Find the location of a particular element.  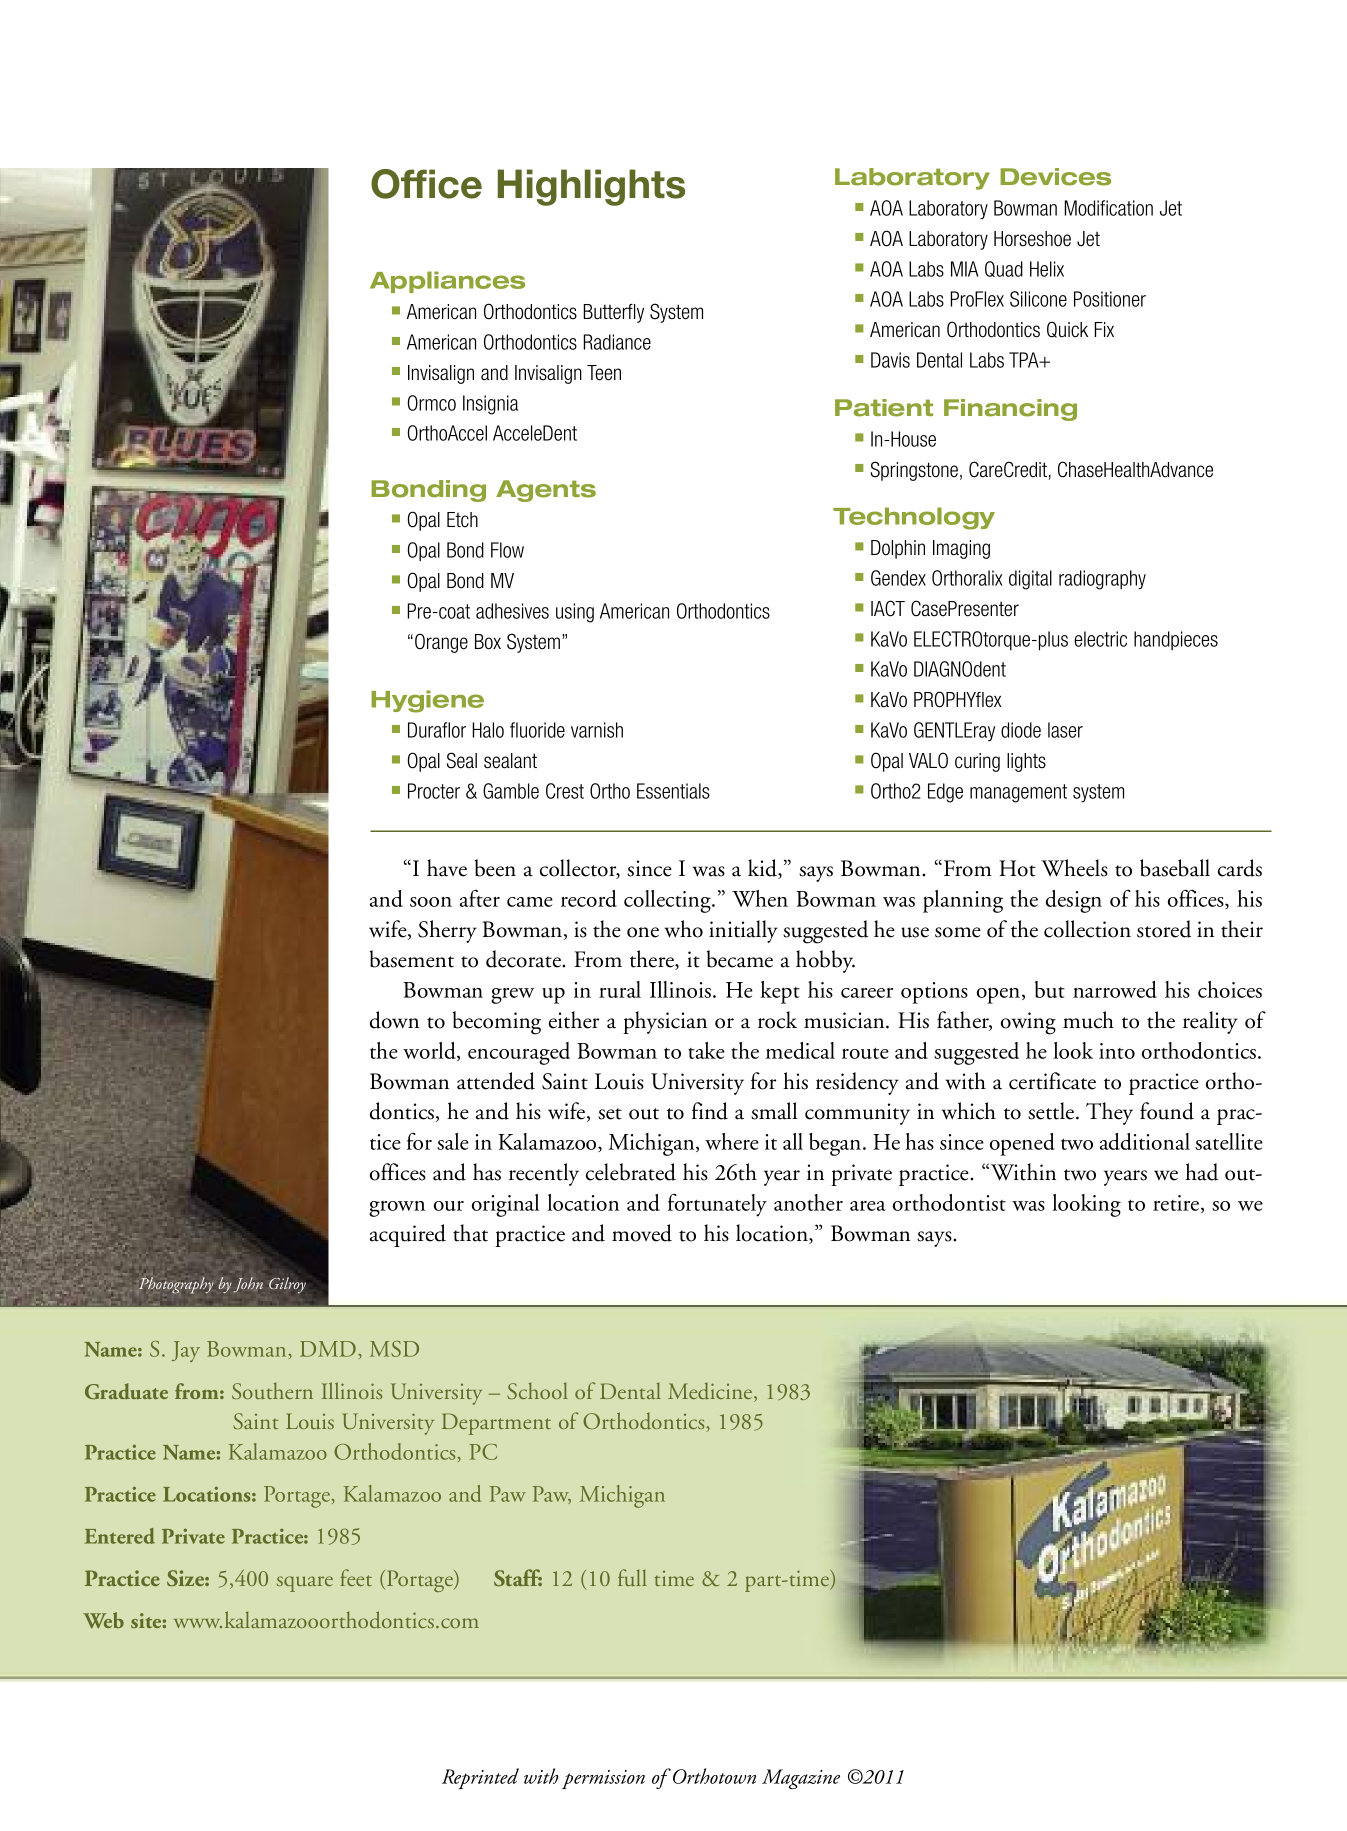

there is located at coordinates (653, 960).
